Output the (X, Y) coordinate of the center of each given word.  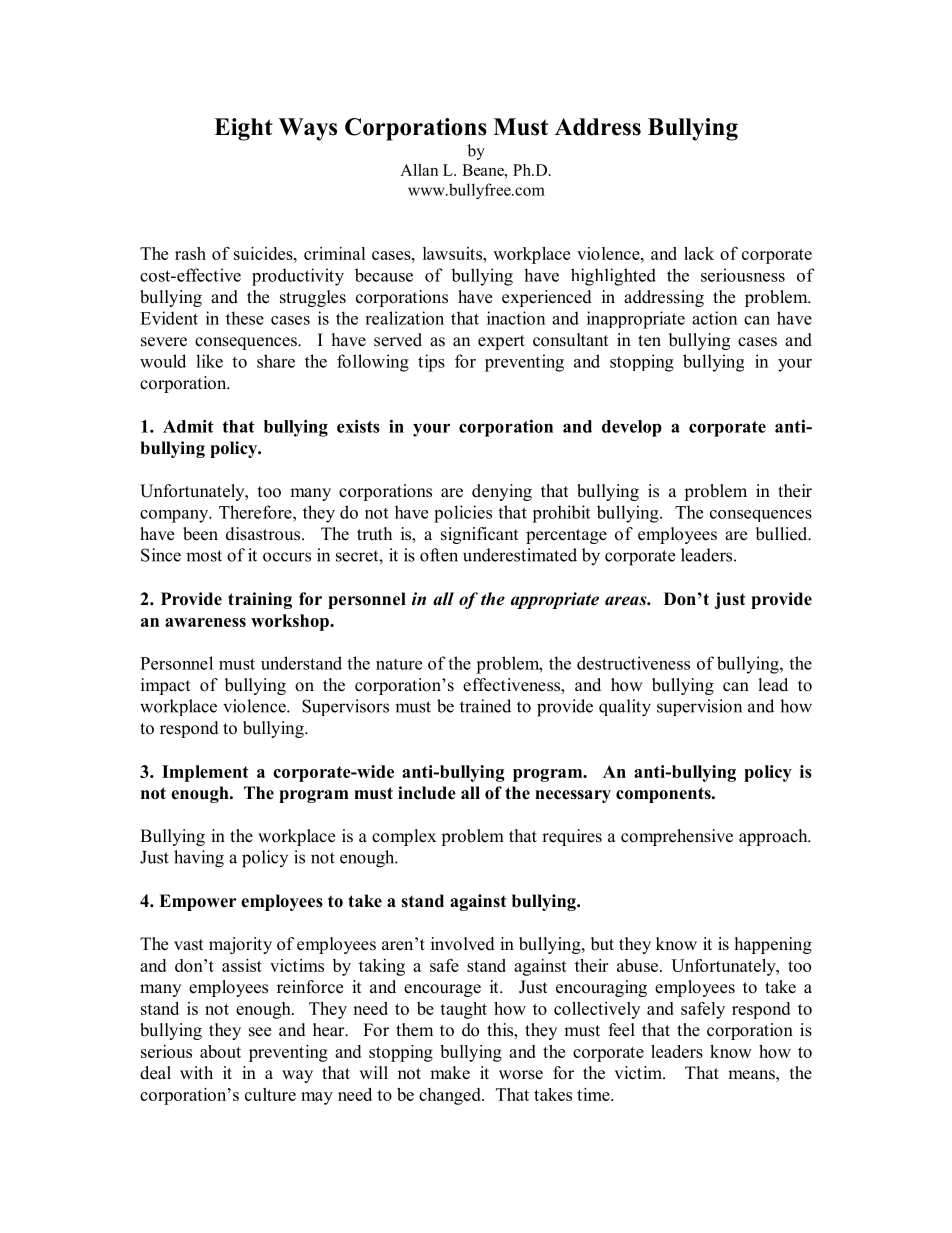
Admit (188, 426)
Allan (419, 170)
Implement (205, 773)
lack (699, 253)
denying (502, 492)
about (220, 1051)
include (427, 793)
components (664, 795)
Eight (243, 129)
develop (632, 428)
